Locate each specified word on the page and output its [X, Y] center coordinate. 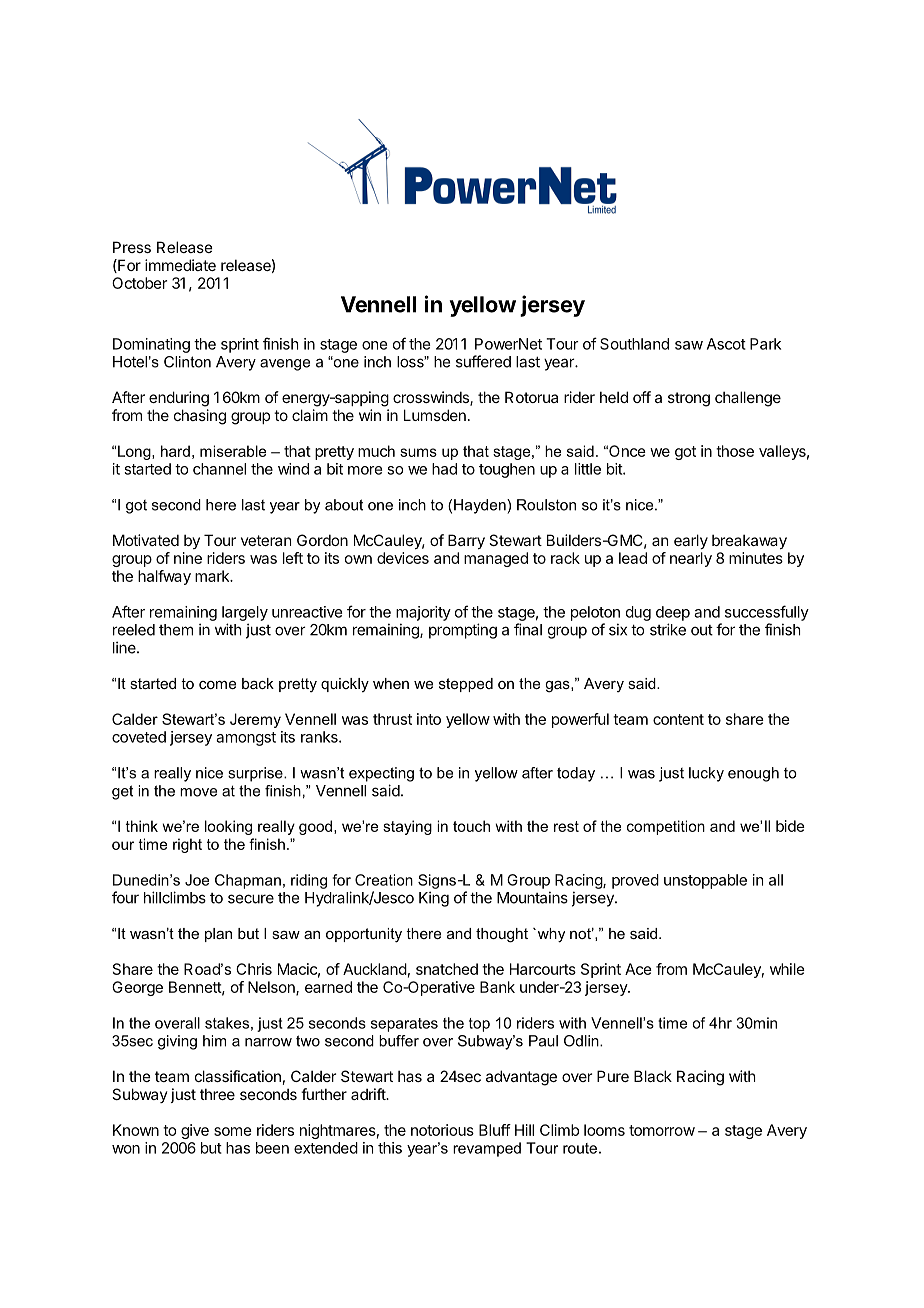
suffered [483, 361]
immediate [180, 265]
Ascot [726, 344]
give [195, 1131]
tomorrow [662, 1130]
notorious [442, 1130]
